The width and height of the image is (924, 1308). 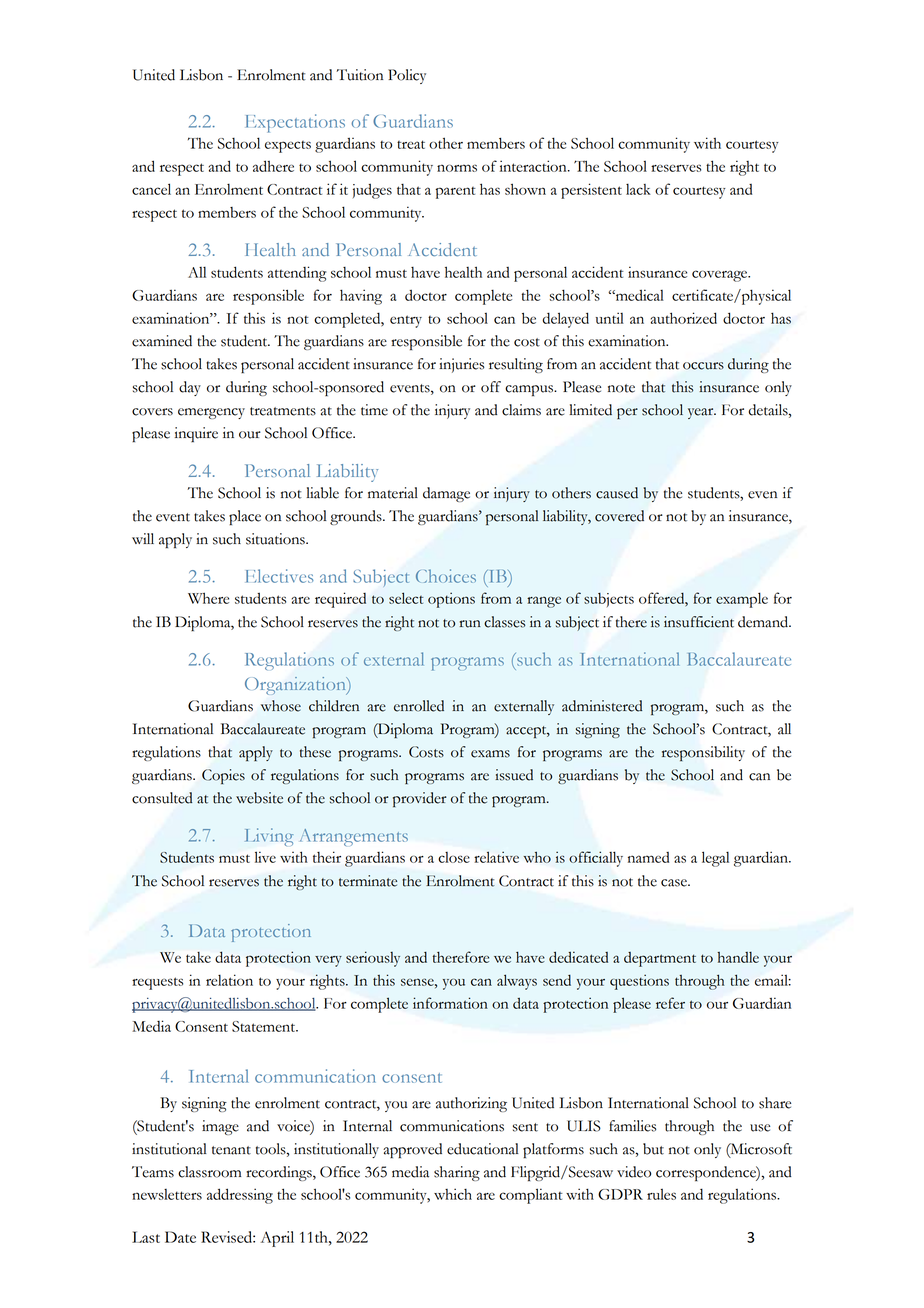 I want to click on place, so click(x=245, y=517).
